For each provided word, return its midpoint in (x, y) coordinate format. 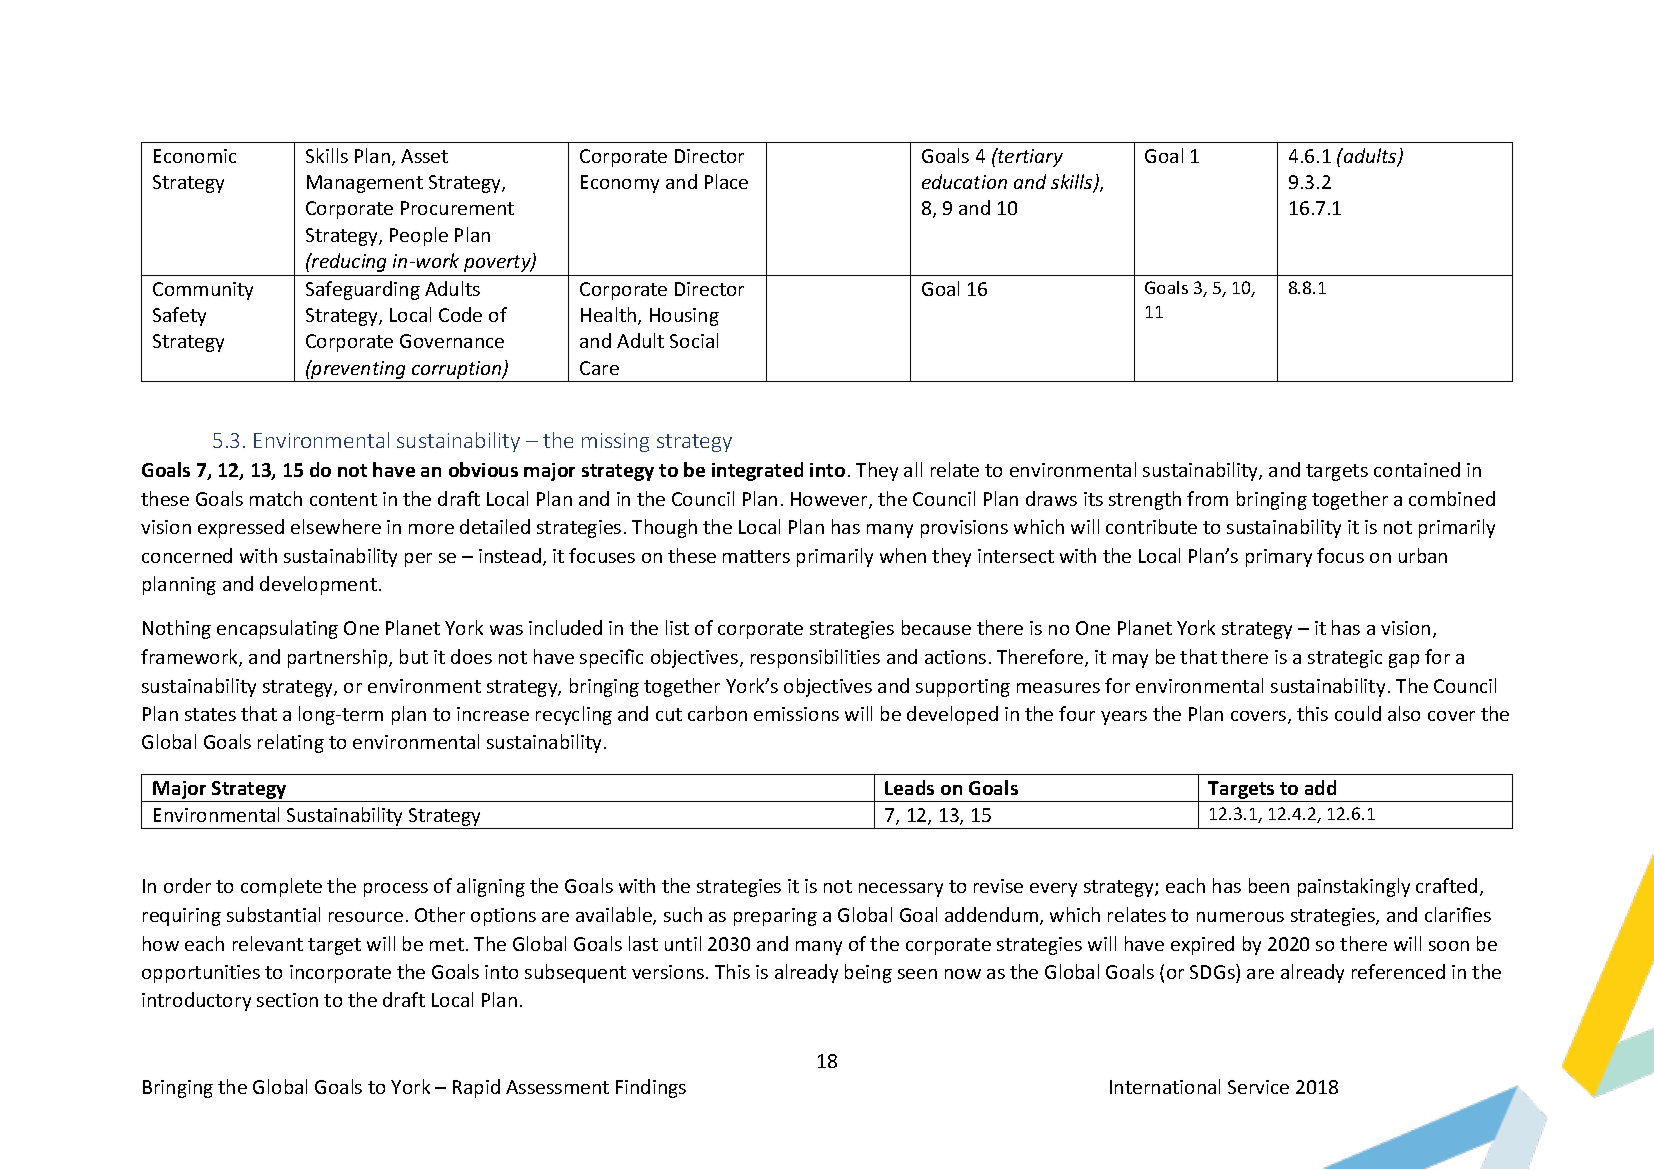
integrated (757, 471)
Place (726, 181)
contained (1417, 469)
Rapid (476, 1088)
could (1358, 713)
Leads (909, 787)
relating (291, 743)
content (343, 499)
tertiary (1029, 157)
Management (365, 184)
